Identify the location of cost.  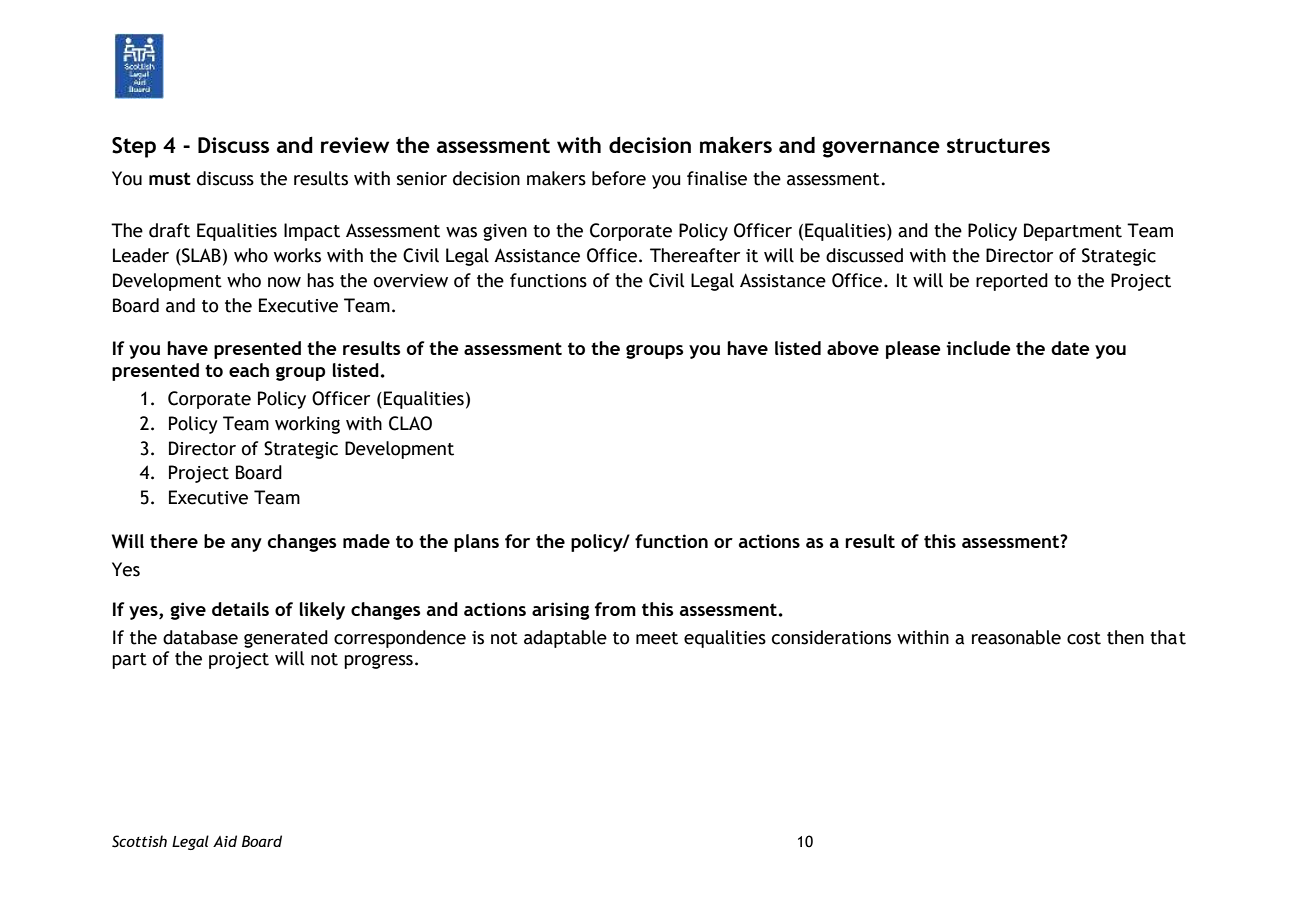
(1084, 638).
